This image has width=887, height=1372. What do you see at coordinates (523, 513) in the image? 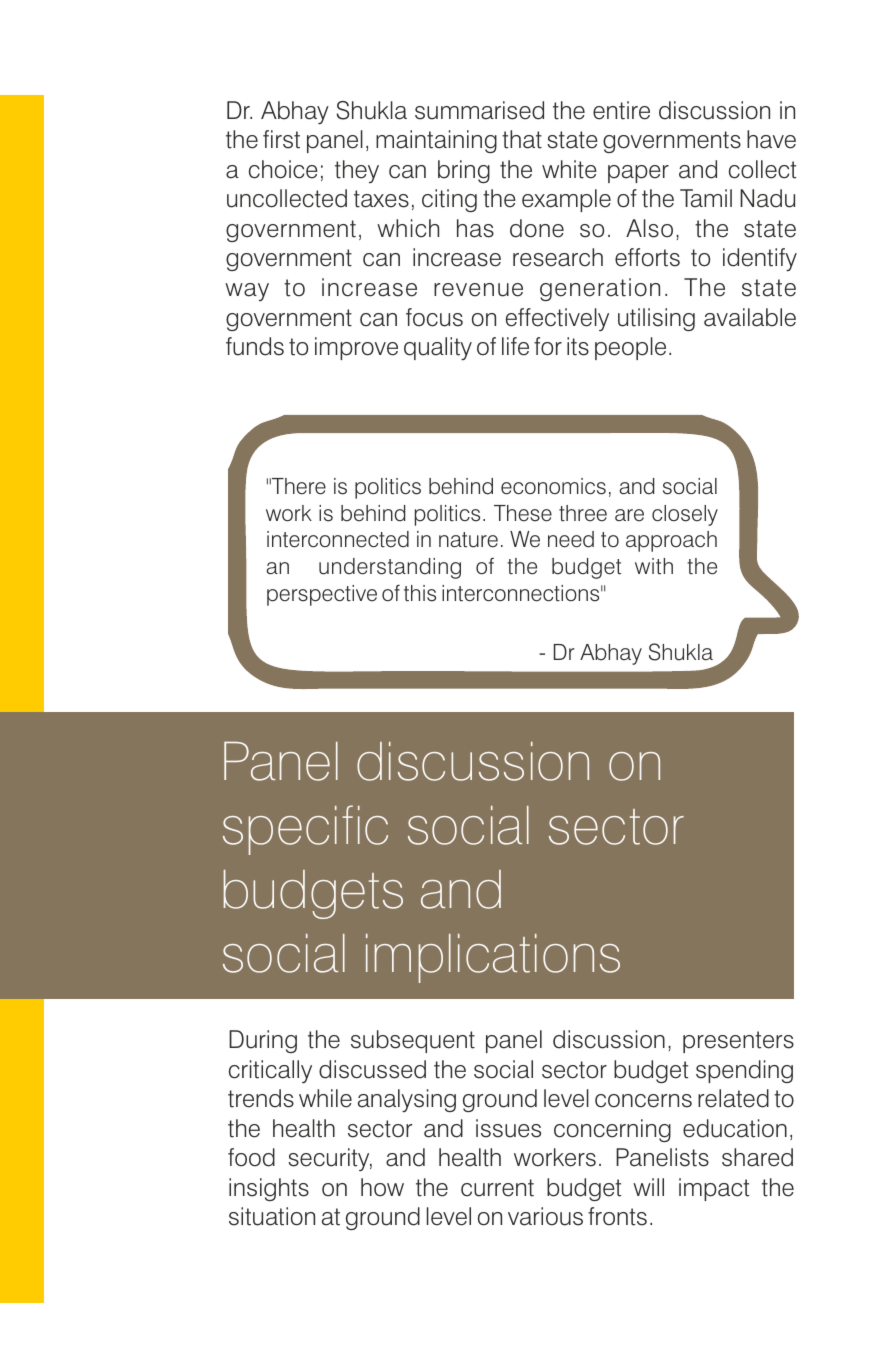
I see `These` at bounding box center [523, 513].
